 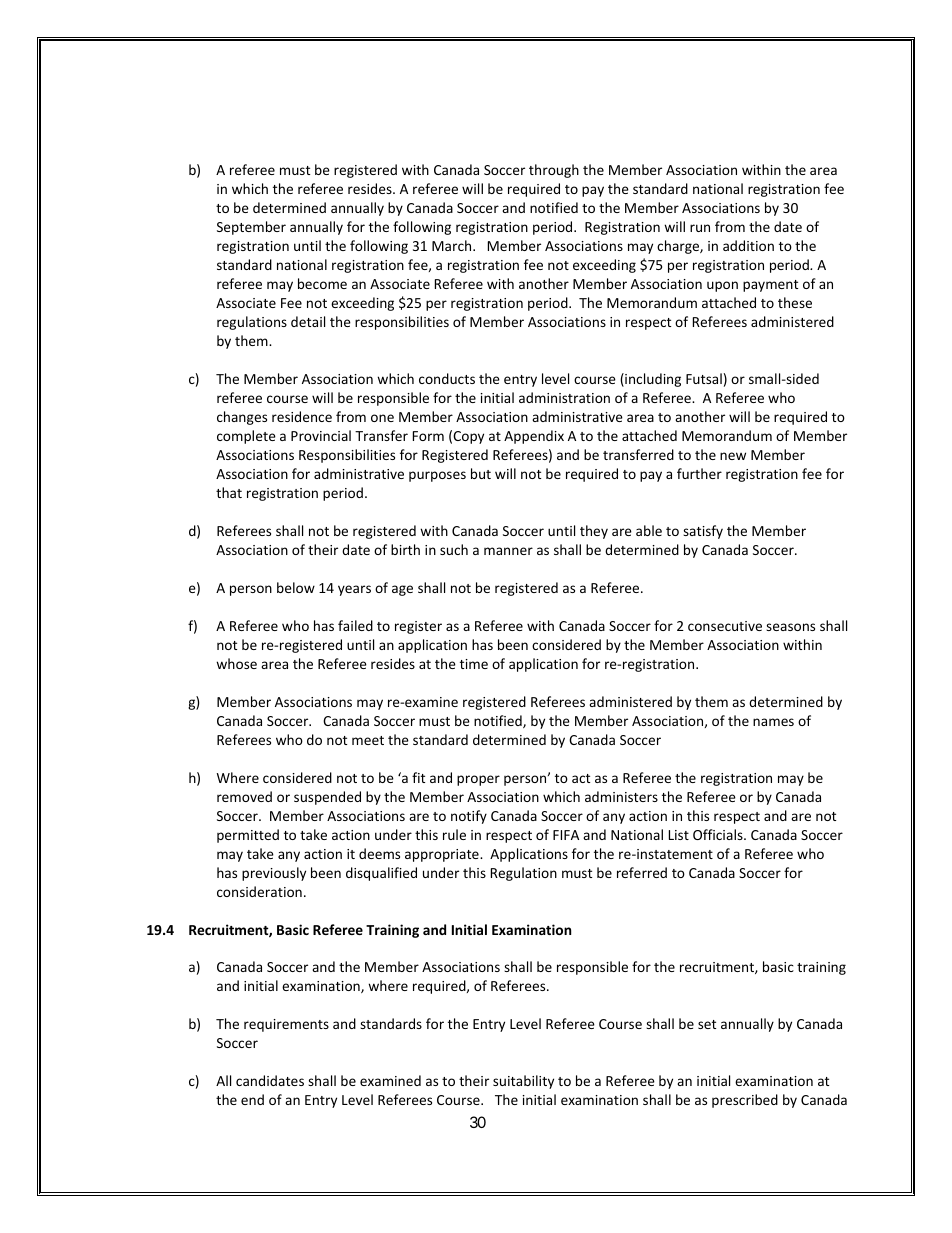 I want to click on September, so click(x=251, y=228).
